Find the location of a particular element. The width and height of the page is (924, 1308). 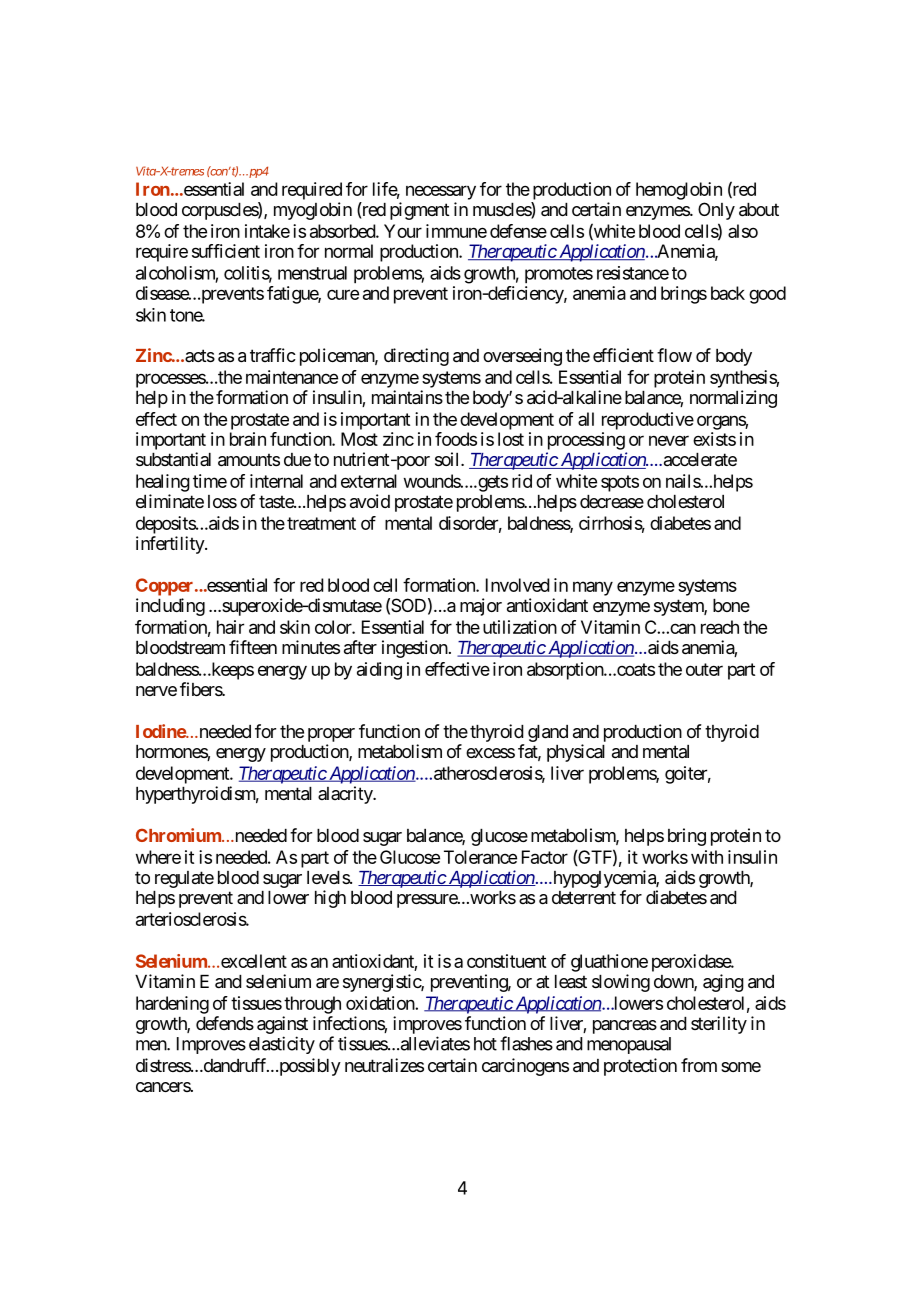

hot is located at coordinates (485, 1044).
